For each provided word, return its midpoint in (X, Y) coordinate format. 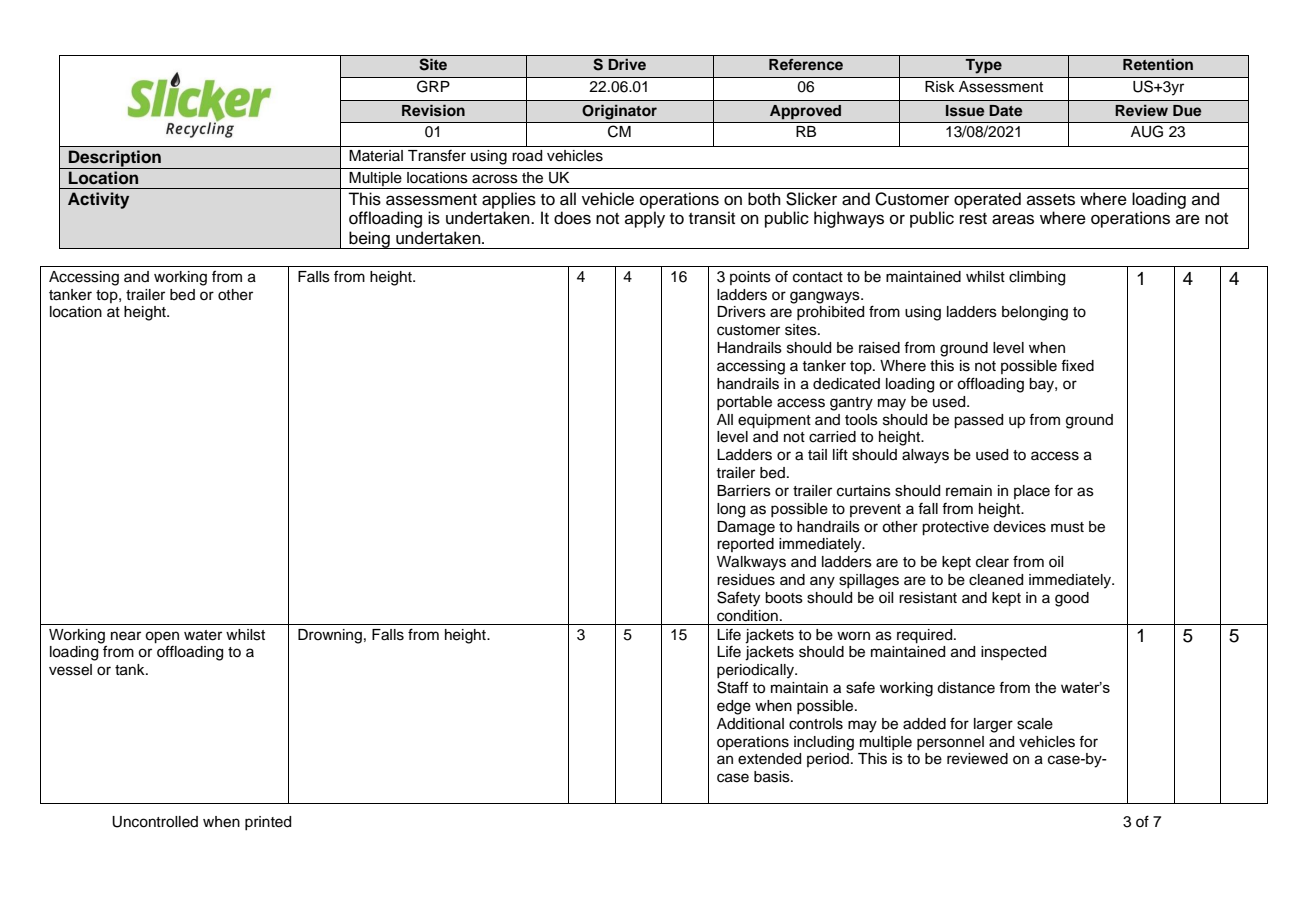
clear (992, 562)
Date (1005, 110)
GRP (433, 86)
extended (769, 759)
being (369, 240)
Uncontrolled (155, 822)
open (162, 637)
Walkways (751, 563)
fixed (1077, 366)
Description (115, 159)
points (750, 278)
